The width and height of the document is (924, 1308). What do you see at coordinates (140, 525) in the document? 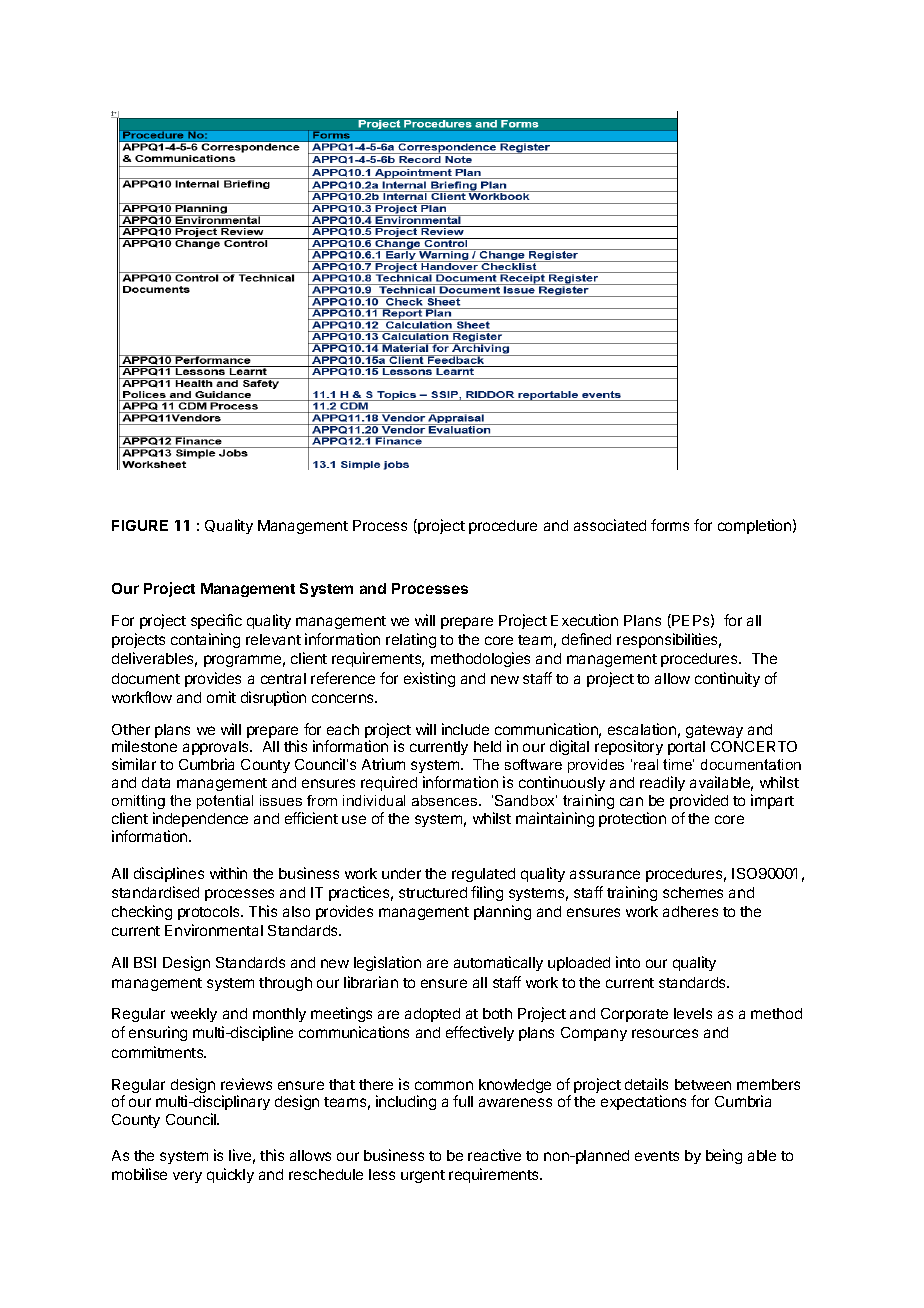
I see `FIGURE` at bounding box center [140, 525].
